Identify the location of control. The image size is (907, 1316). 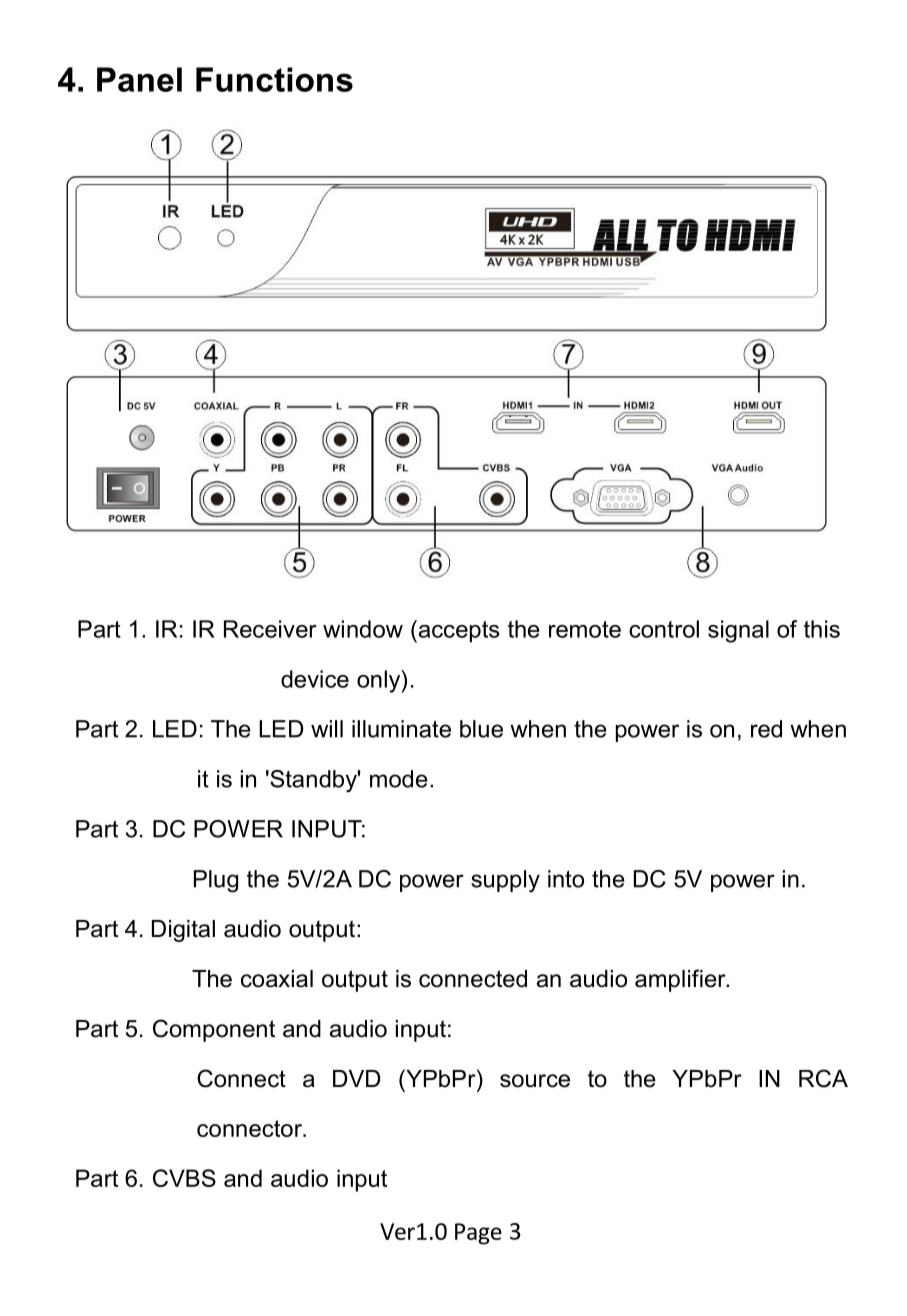
(664, 629).
